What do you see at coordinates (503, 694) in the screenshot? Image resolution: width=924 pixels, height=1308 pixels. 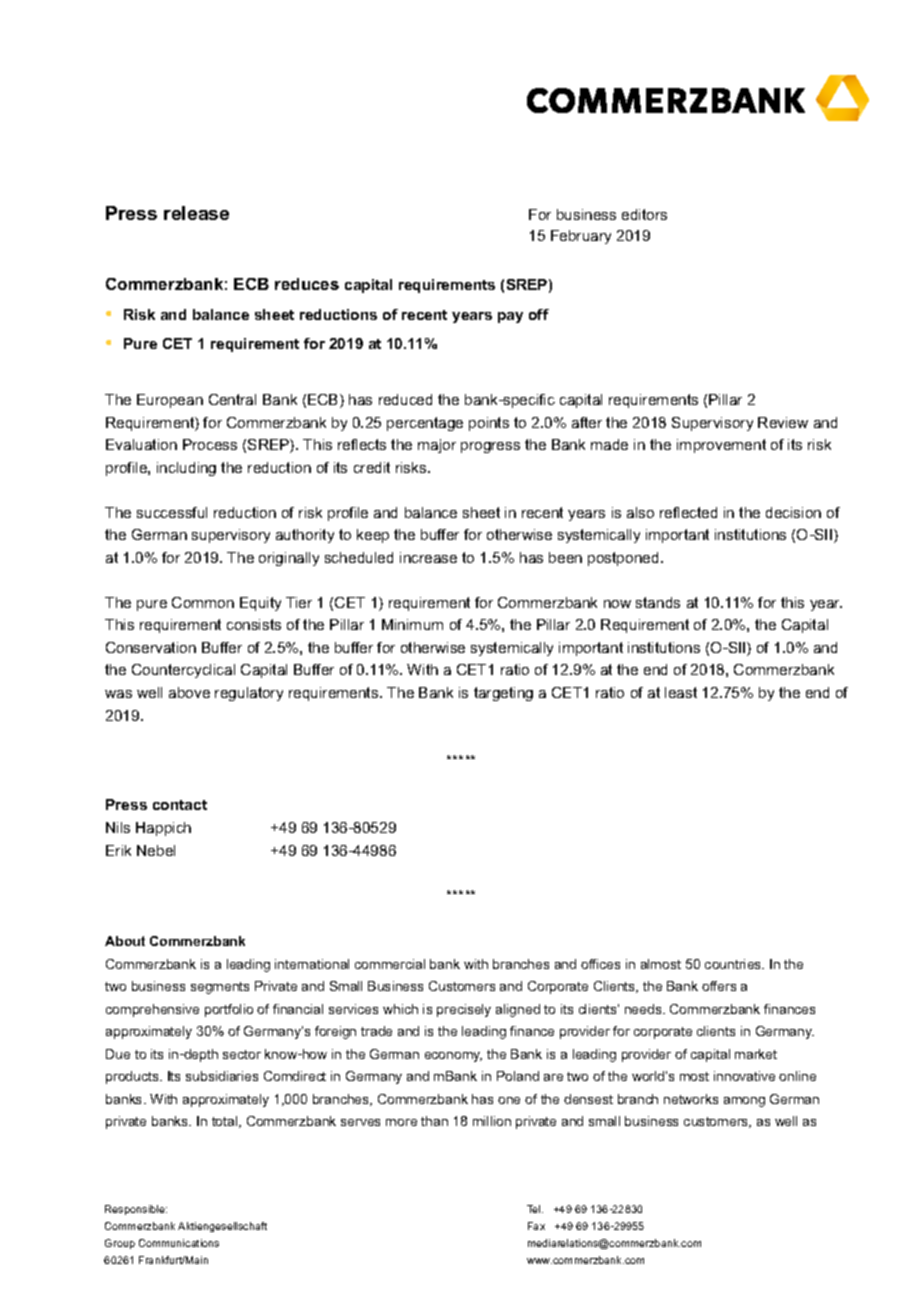 I see `targeting` at bounding box center [503, 694].
